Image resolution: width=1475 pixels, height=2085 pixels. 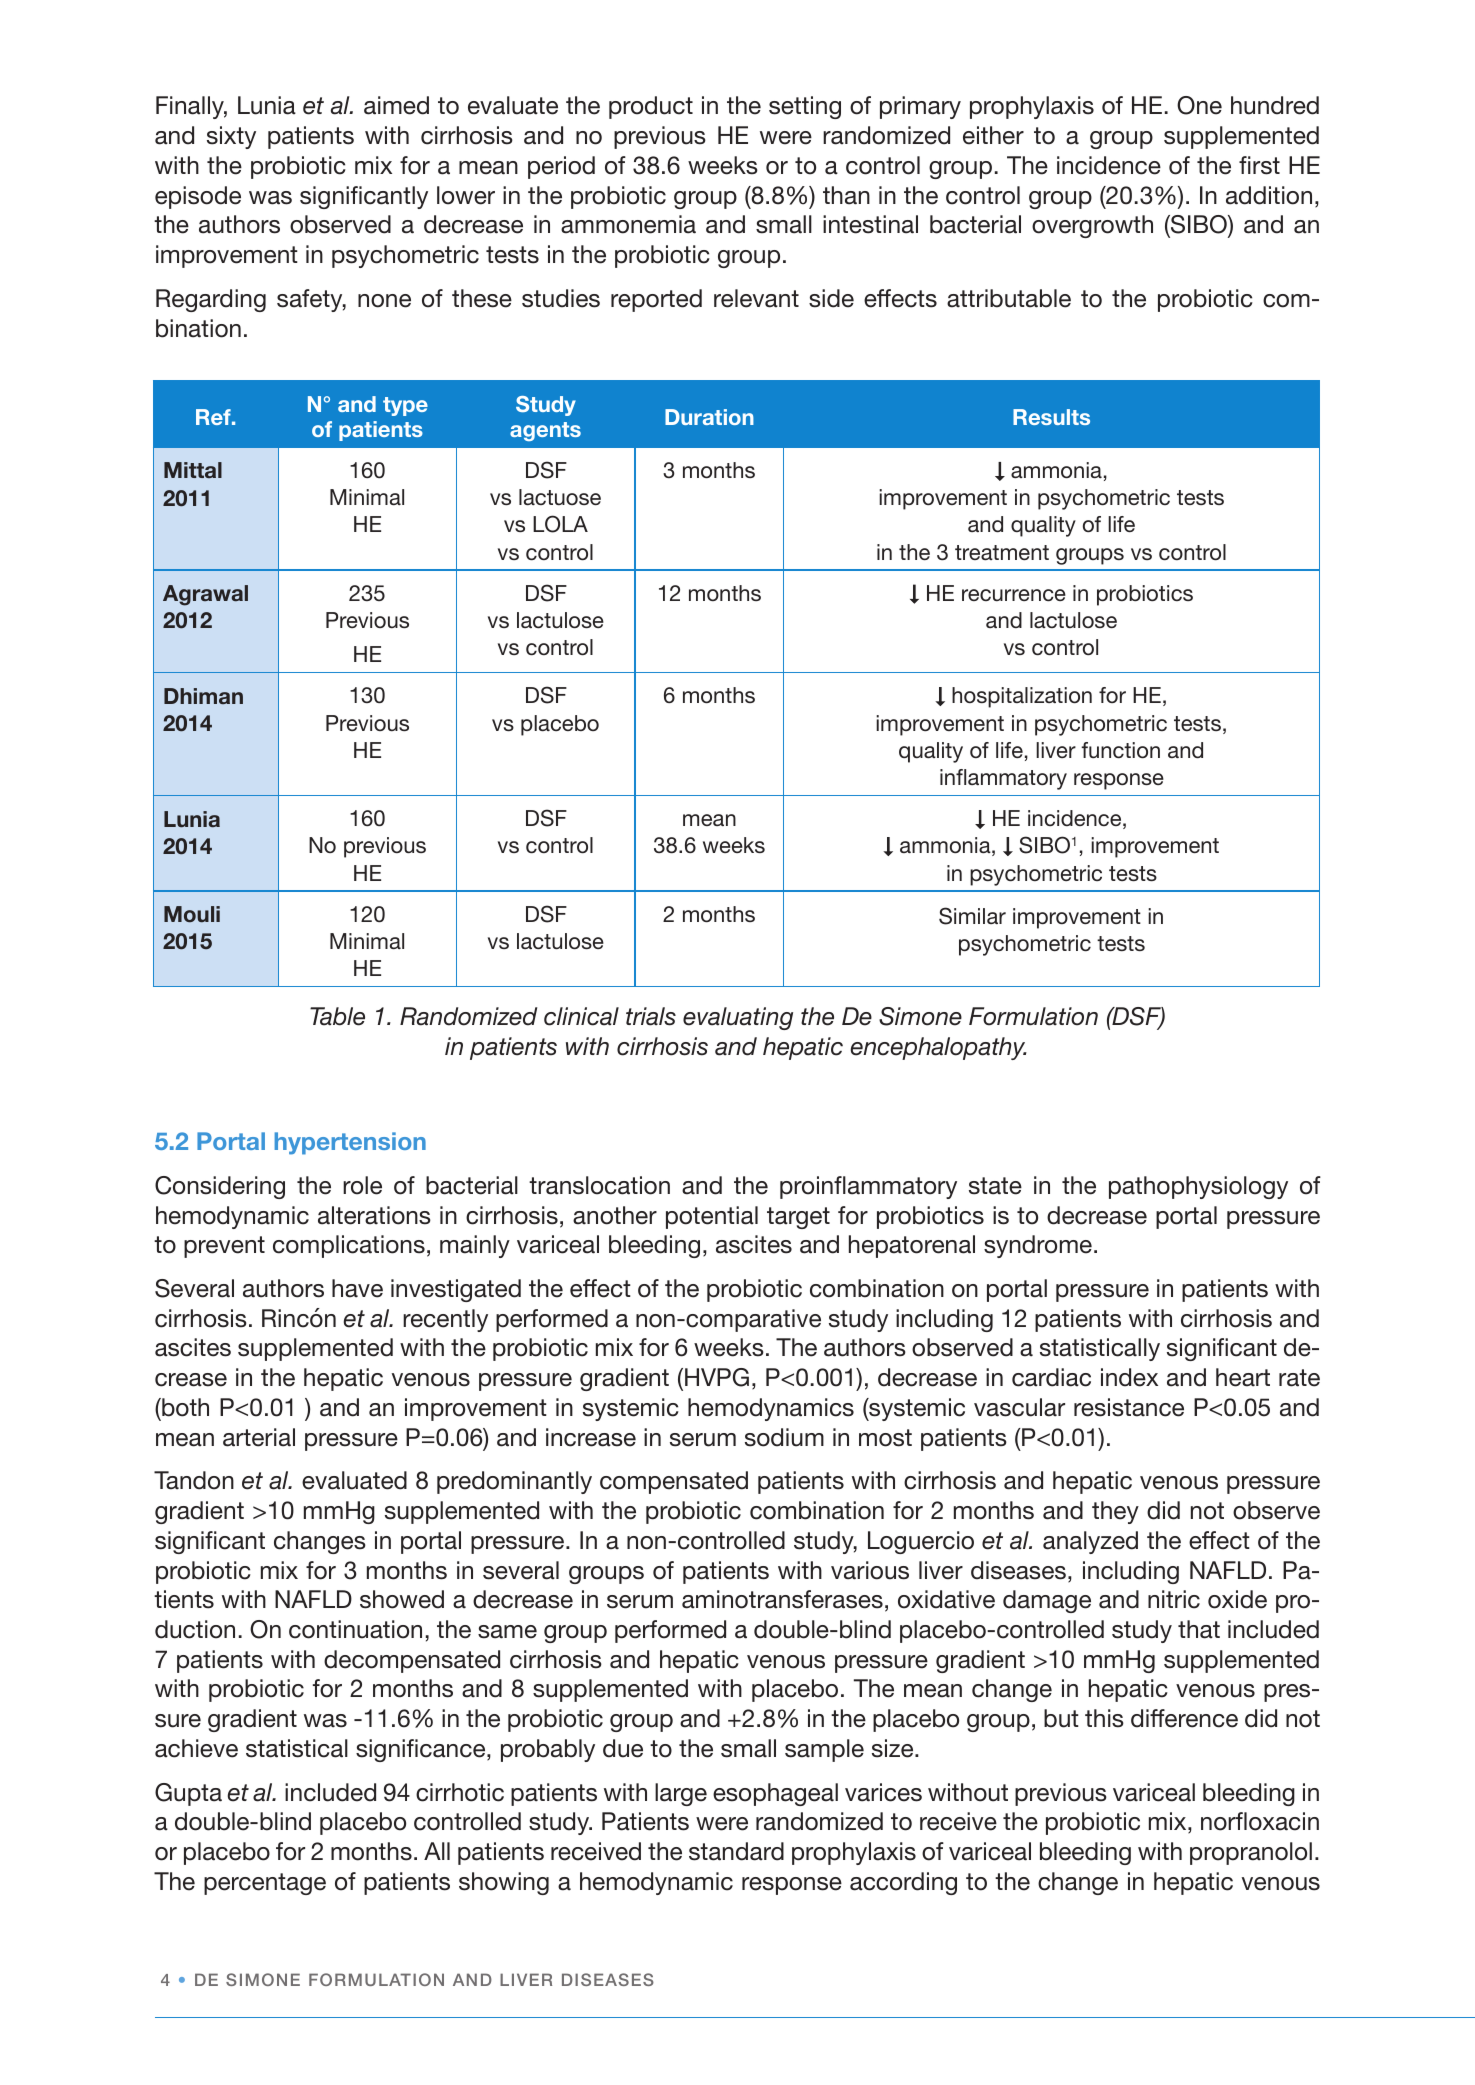 What do you see at coordinates (231, 137) in the screenshot?
I see `sixty` at bounding box center [231, 137].
